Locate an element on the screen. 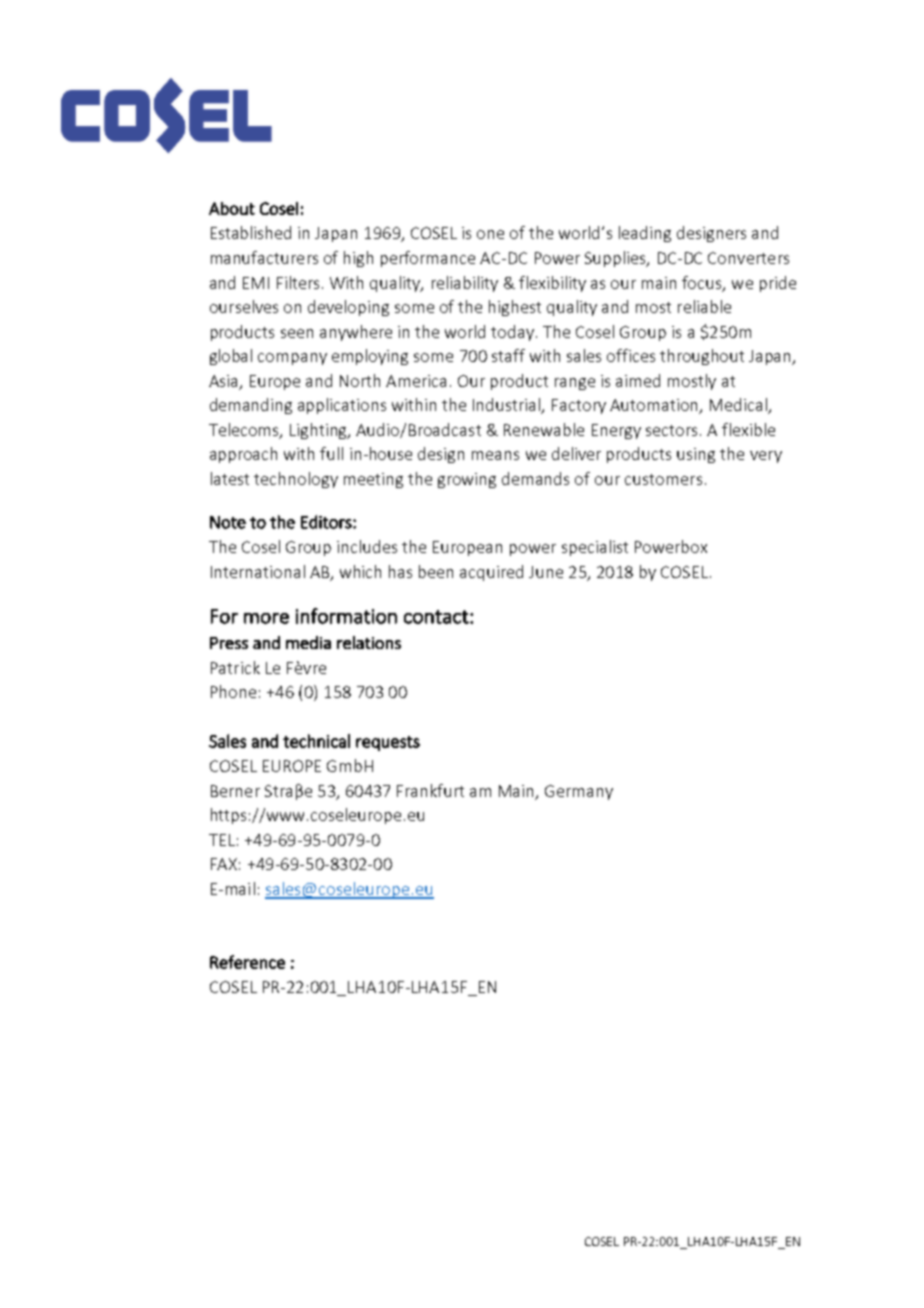 This screenshot has width=924, height=1308. Converters is located at coordinates (748, 258).
